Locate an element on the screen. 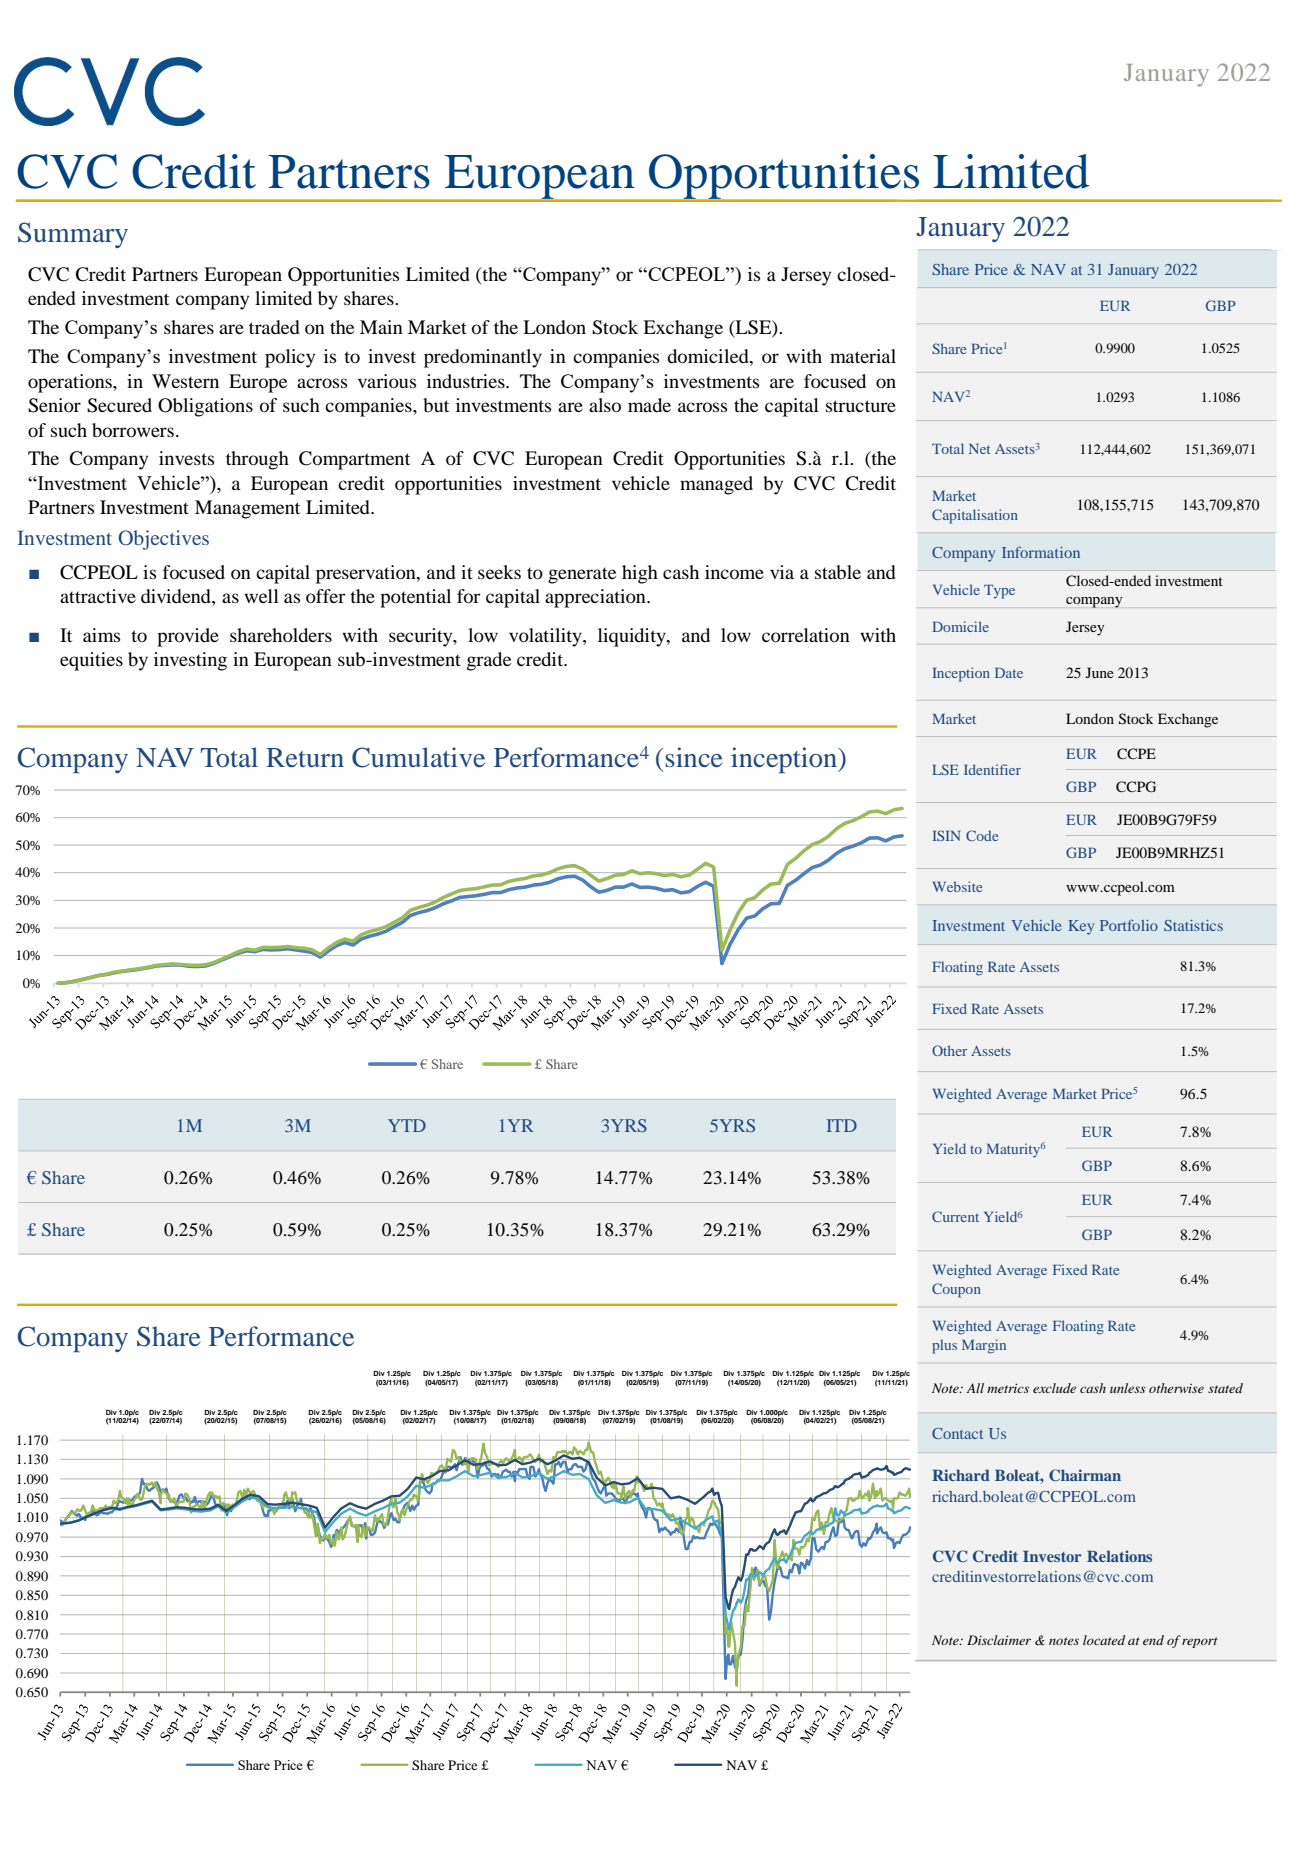 This screenshot has height=1864, width=1291. Contact is located at coordinates (957, 1433).
